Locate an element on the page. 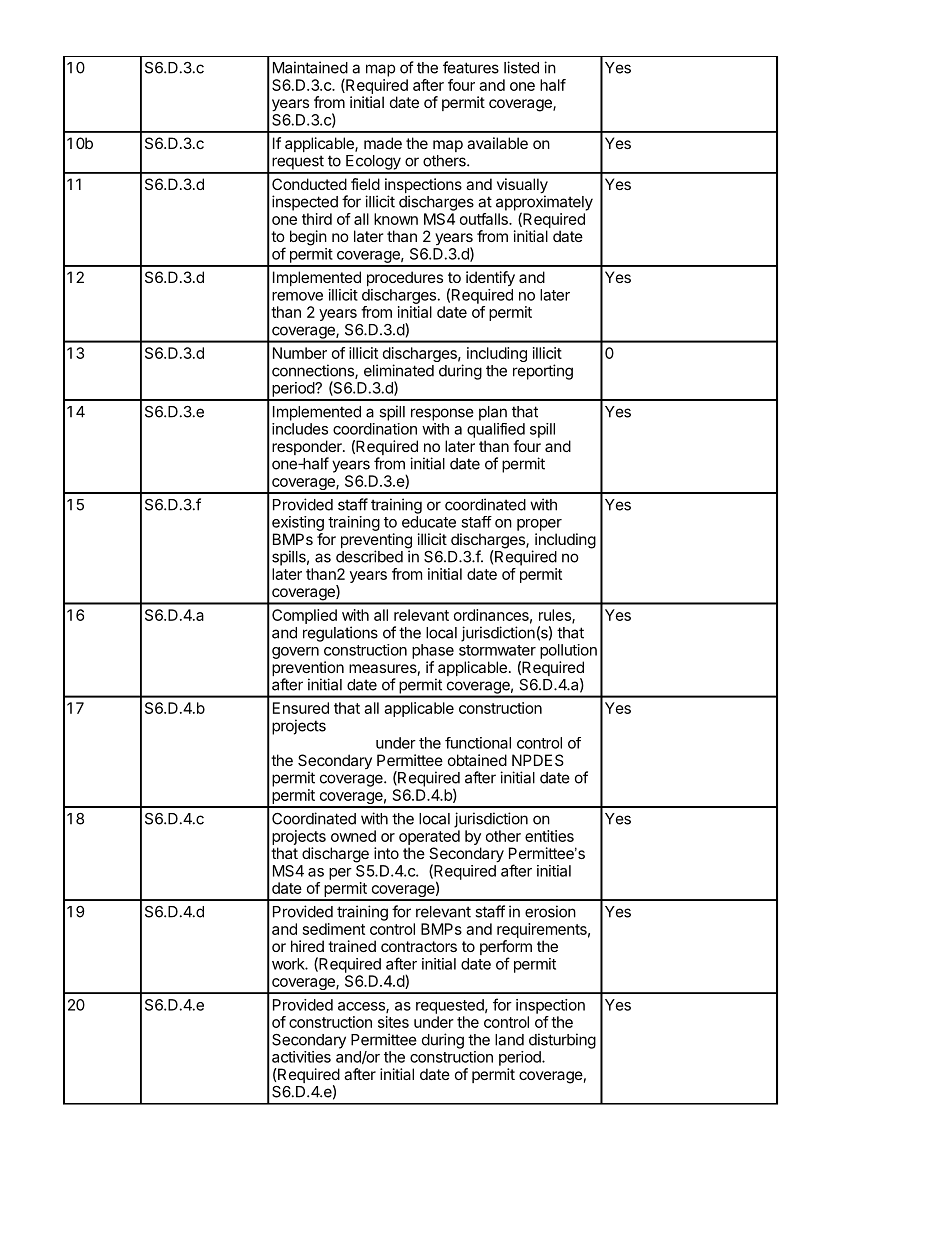  operated is located at coordinates (429, 837).
